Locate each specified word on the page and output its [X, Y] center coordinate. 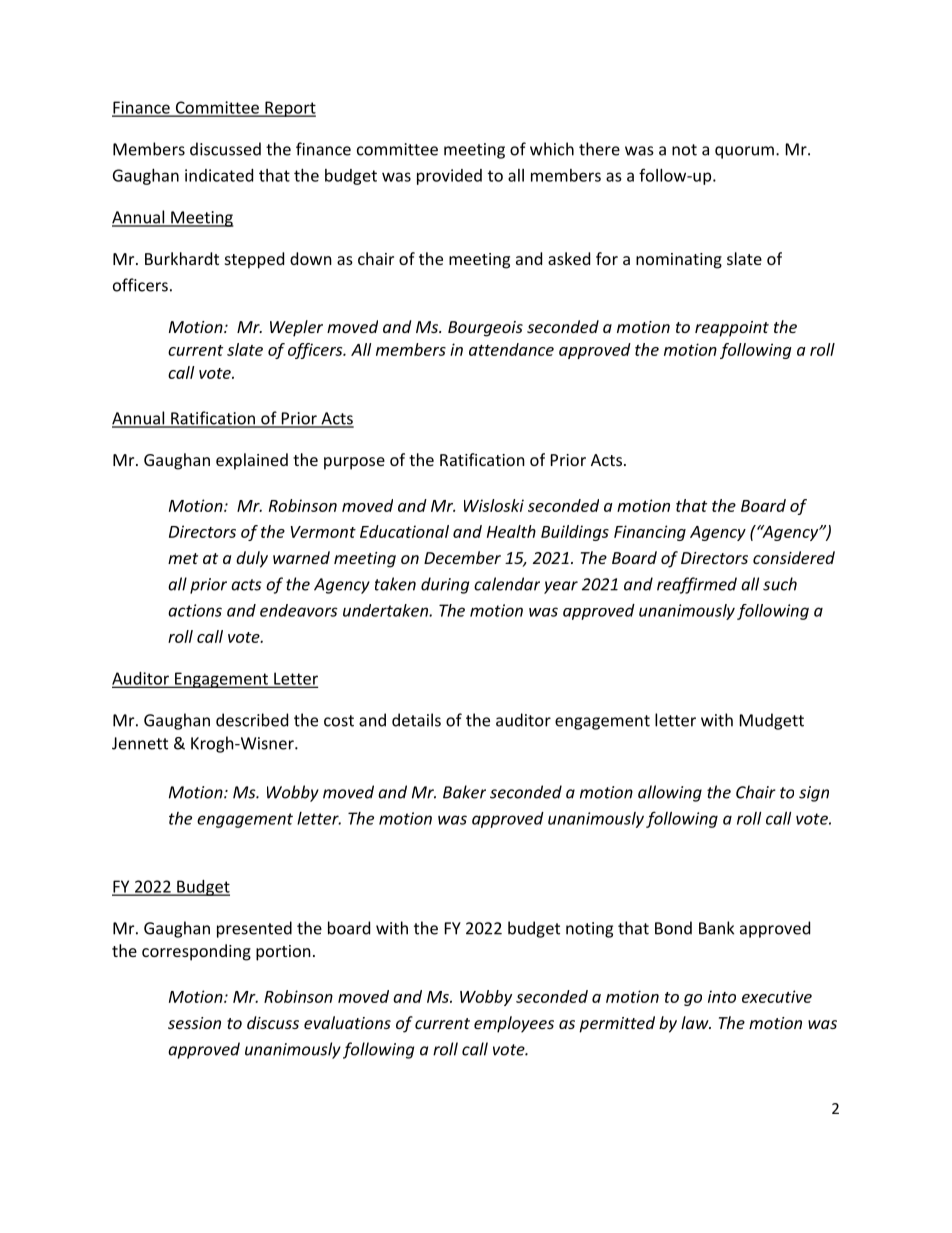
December [462, 557]
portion [283, 953]
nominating [679, 261]
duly [252, 559]
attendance [511, 349]
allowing [670, 793]
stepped [254, 260]
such [780, 584]
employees [514, 1024]
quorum [744, 152]
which [552, 149]
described [252, 720]
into [722, 996]
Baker [464, 792]
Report [289, 109]
